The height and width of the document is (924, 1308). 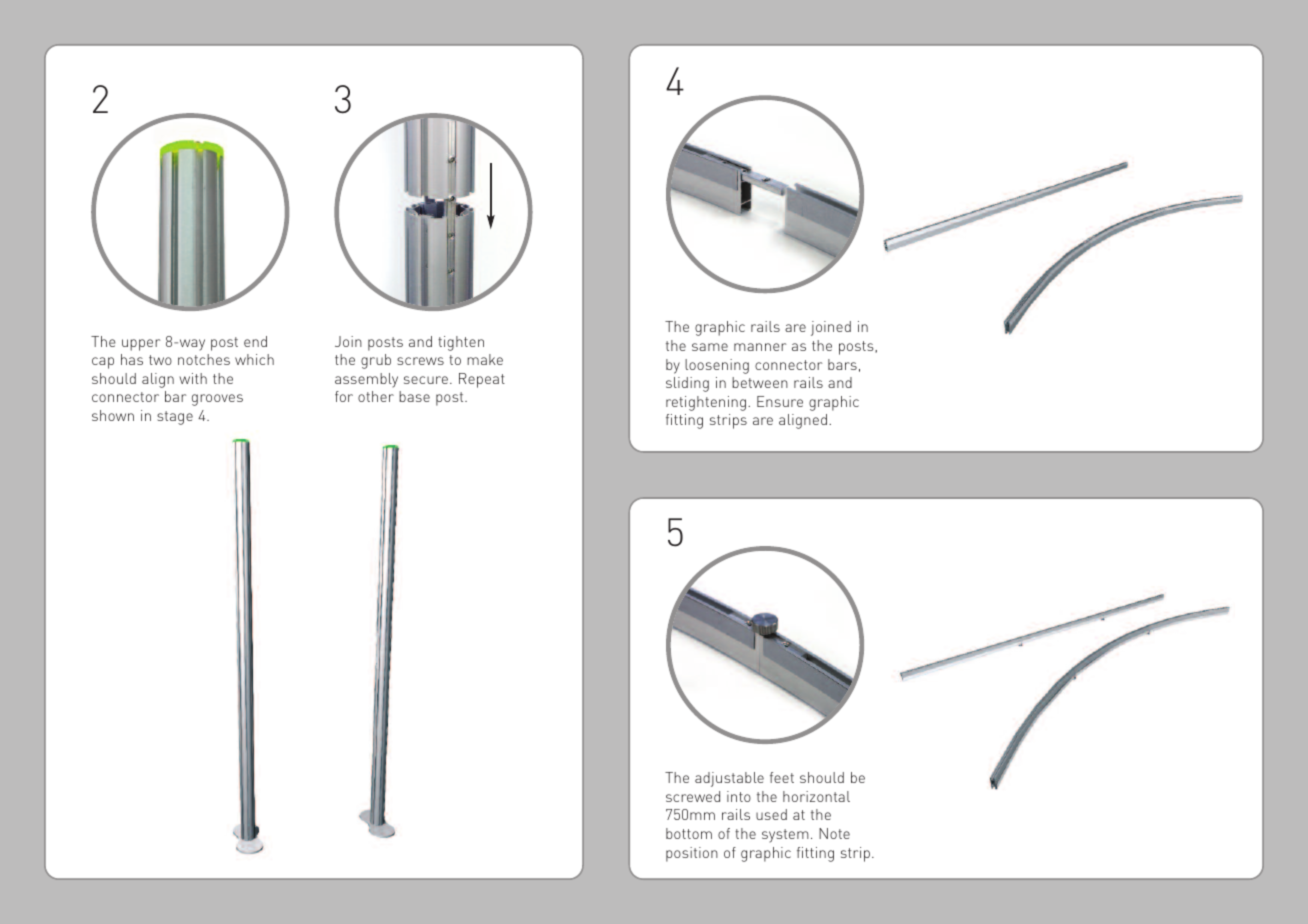 I want to click on position, so click(x=692, y=854).
